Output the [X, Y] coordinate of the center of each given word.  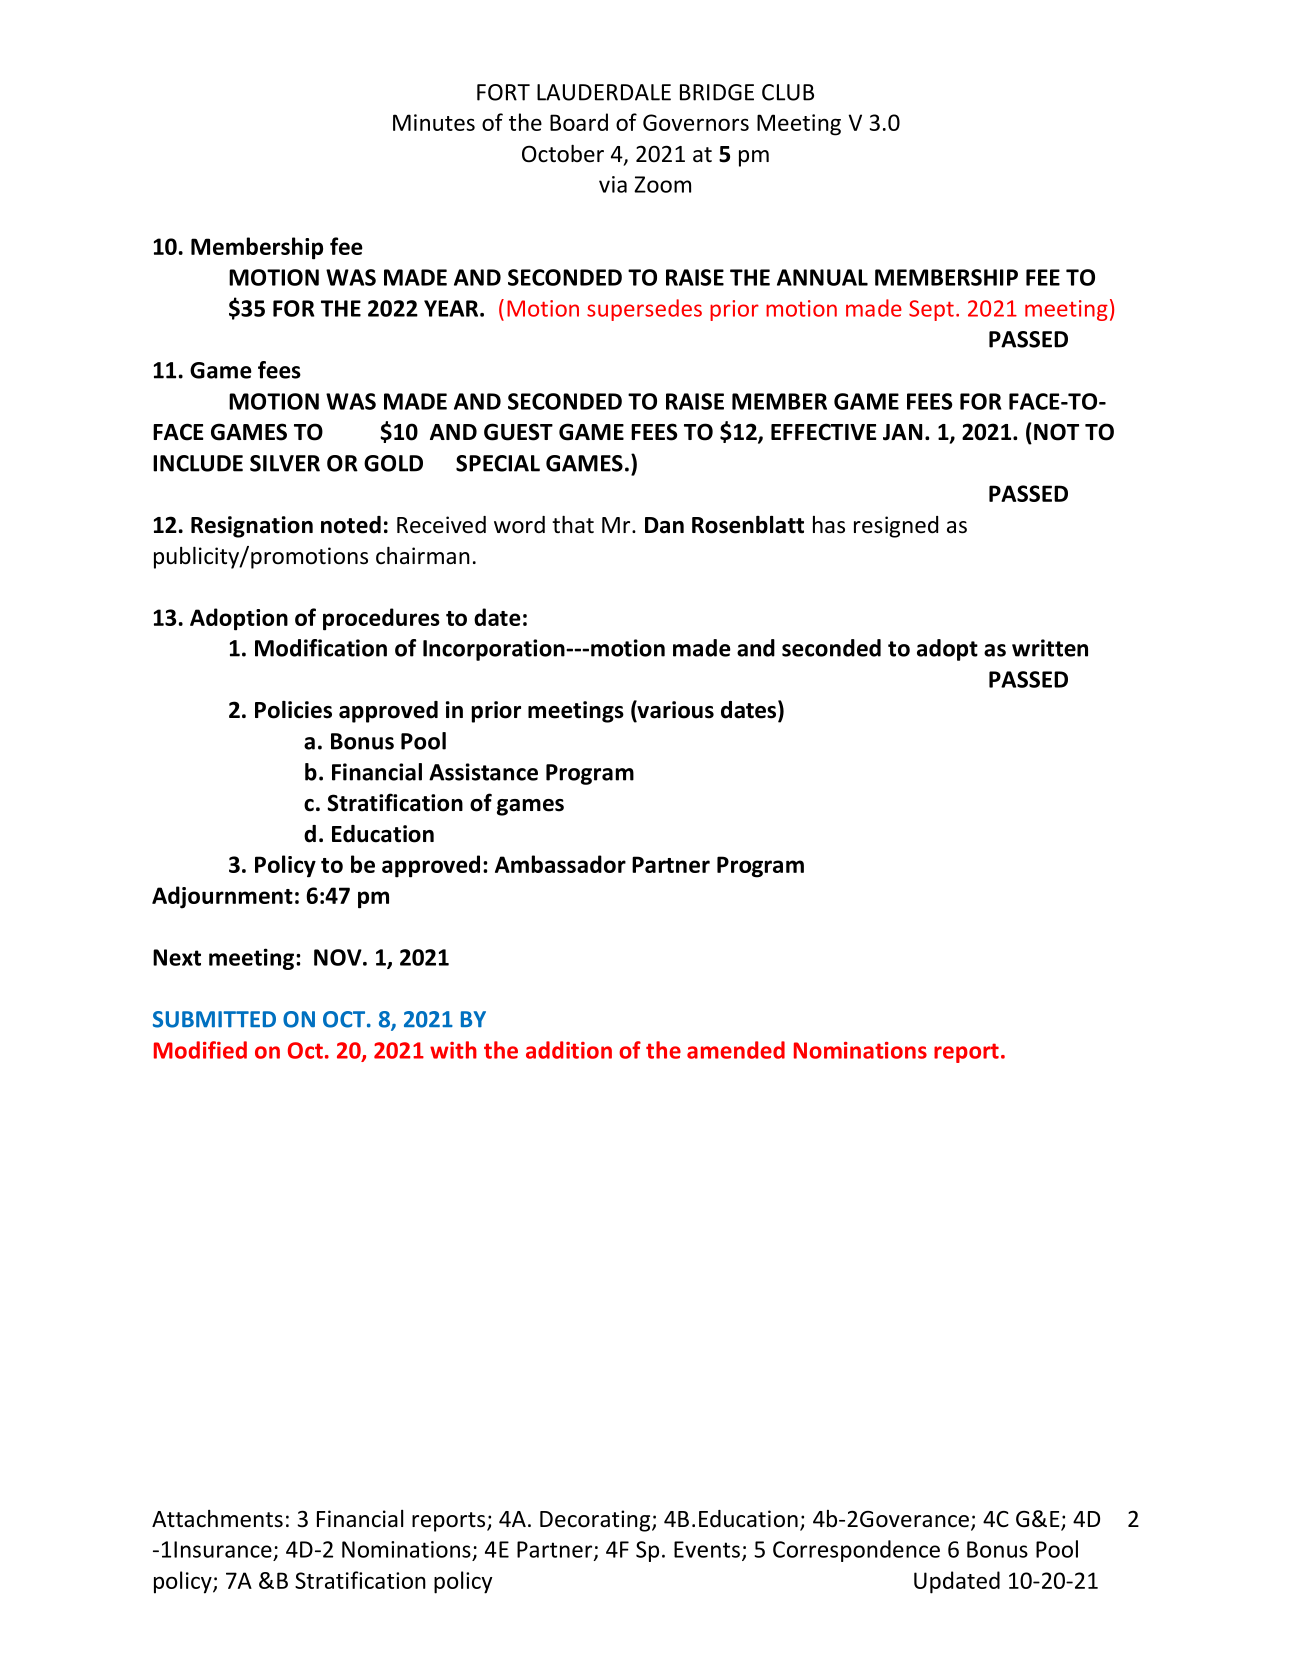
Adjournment [222, 897]
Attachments [217, 1519]
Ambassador [560, 864]
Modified [200, 1050]
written [1050, 648]
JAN [902, 432]
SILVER [285, 463]
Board [579, 122]
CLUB [788, 92]
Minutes [434, 122]
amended [736, 1050]
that [573, 524]
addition [569, 1050]
